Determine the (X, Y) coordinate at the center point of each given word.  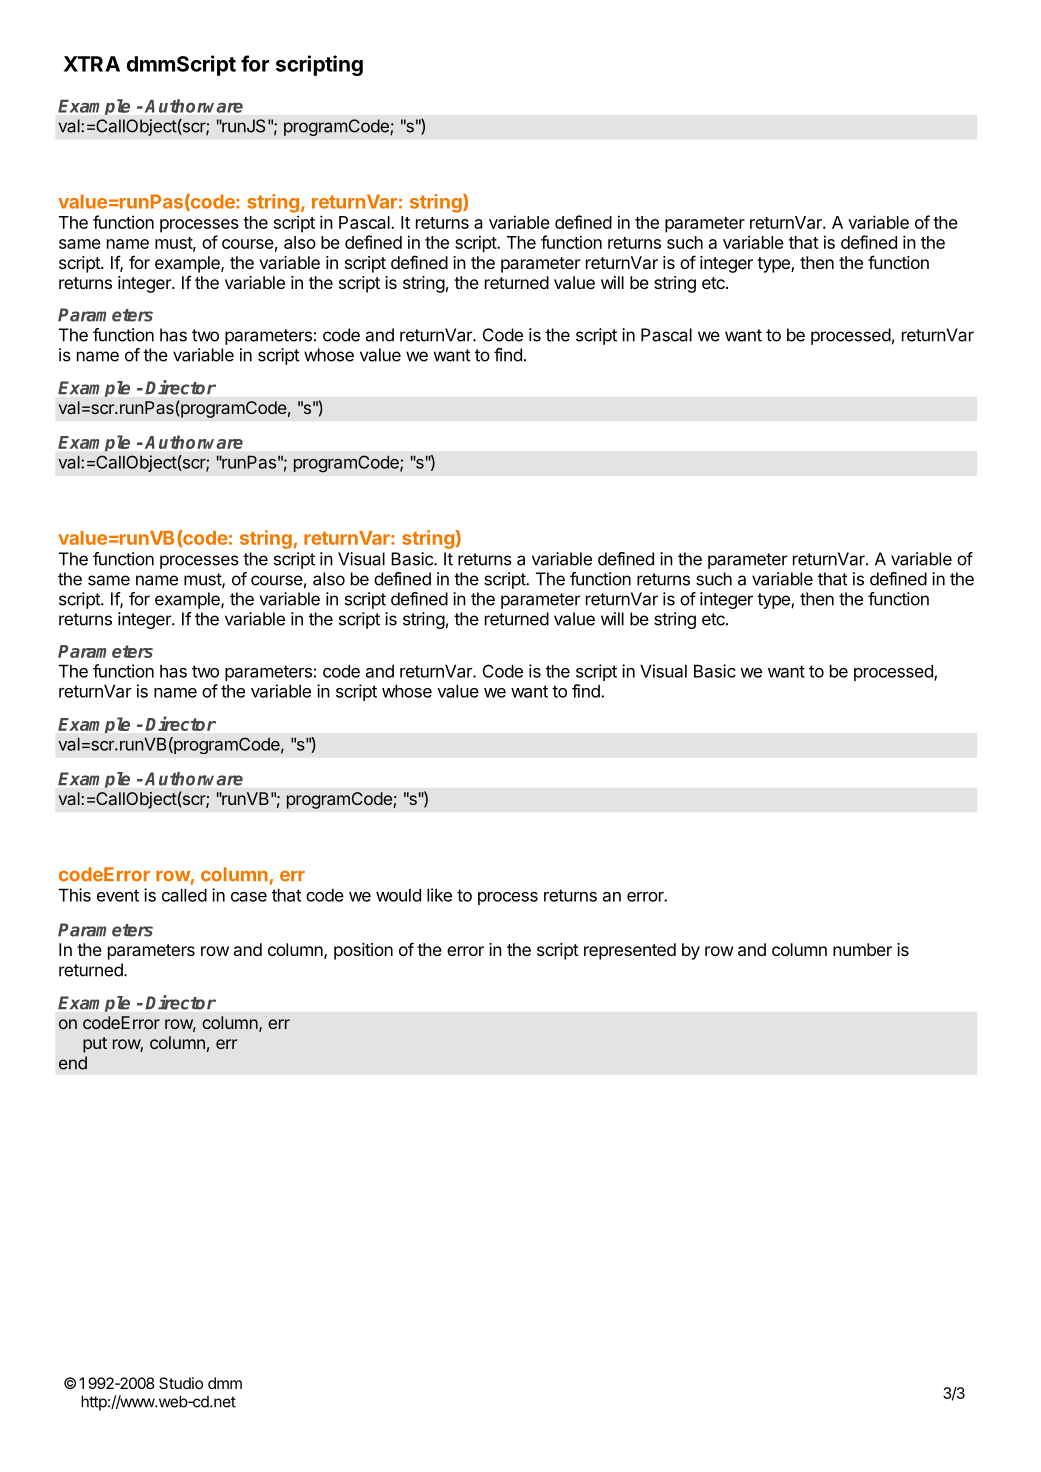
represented (630, 951)
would (398, 895)
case (249, 897)
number (862, 949)
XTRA (92, 64)
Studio (181, 1383)
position (363, 951)
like (439, 895)
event (118, 895)
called (184, 895)
